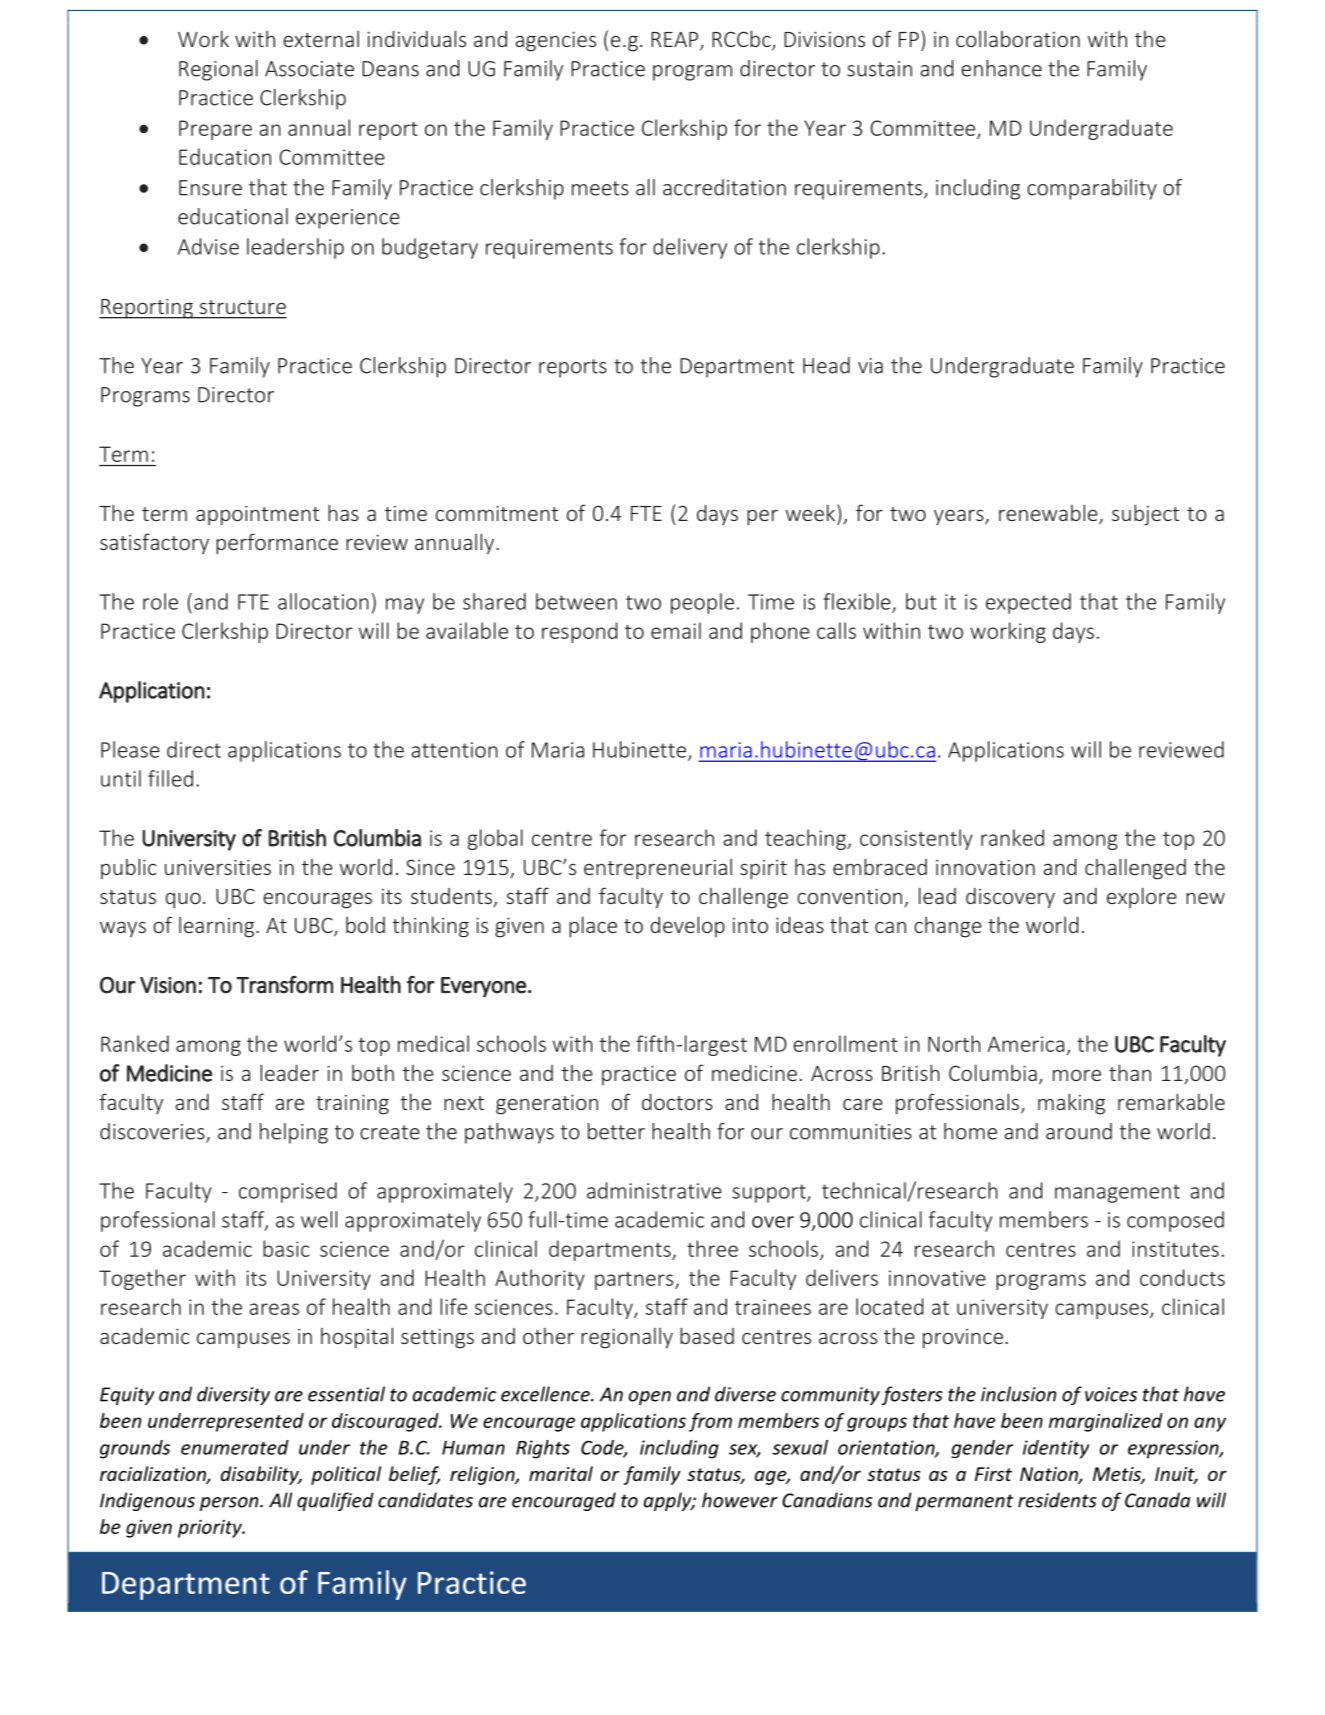 The image size is (1325, 1715). What do you see at coordinates (230, 1504) in the screenshot?
I see `person` at bounding box center [230, 1504].
